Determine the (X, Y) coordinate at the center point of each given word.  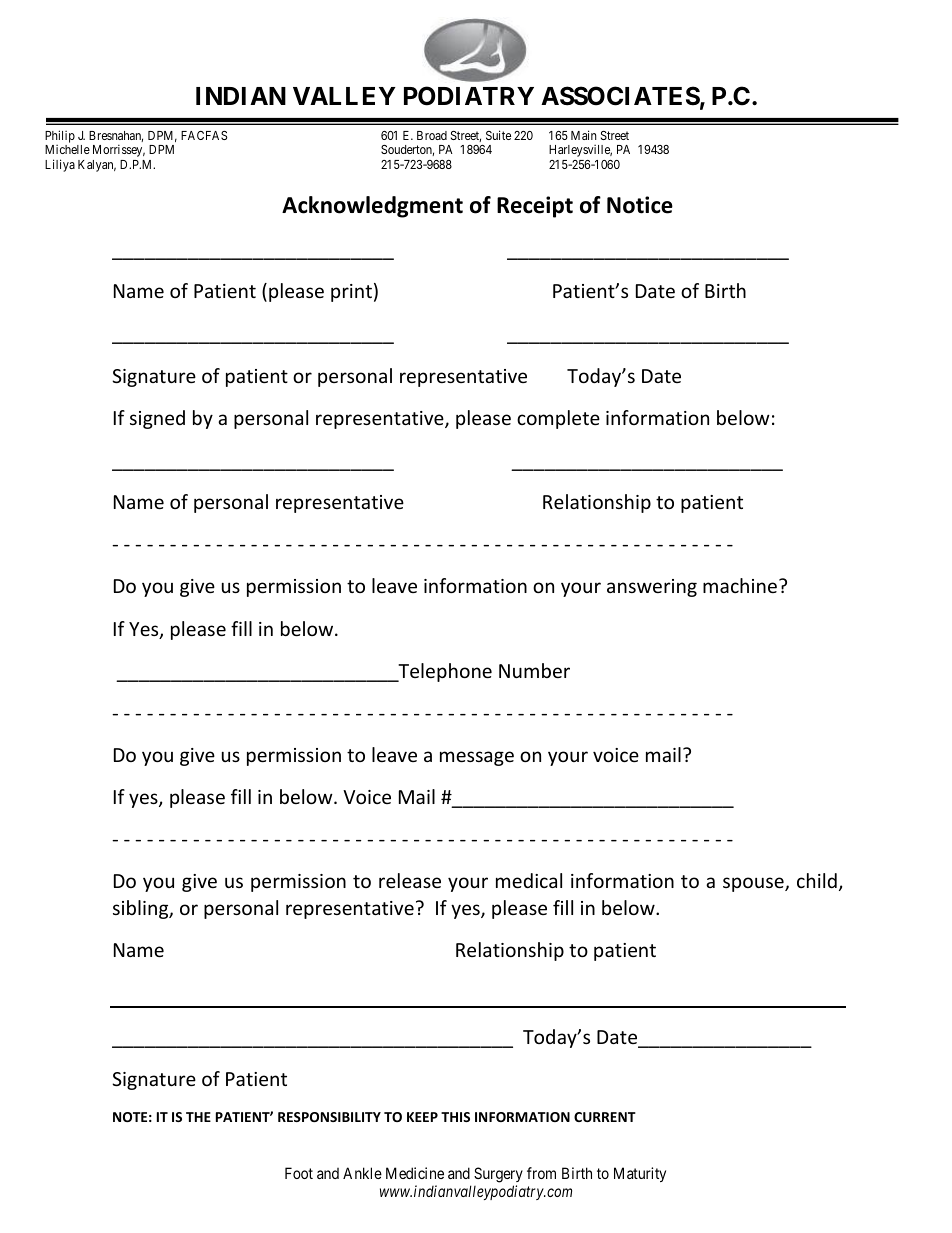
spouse (754, 884)
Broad (432, 135)
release (410, 880)
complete (558, 419)
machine (740, 585)
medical (529, 880)
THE (198, 1117)
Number (534, 670)
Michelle (67, 149)
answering (652, 588)
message (477, 758)
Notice (640, 205)
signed (157, 419)
